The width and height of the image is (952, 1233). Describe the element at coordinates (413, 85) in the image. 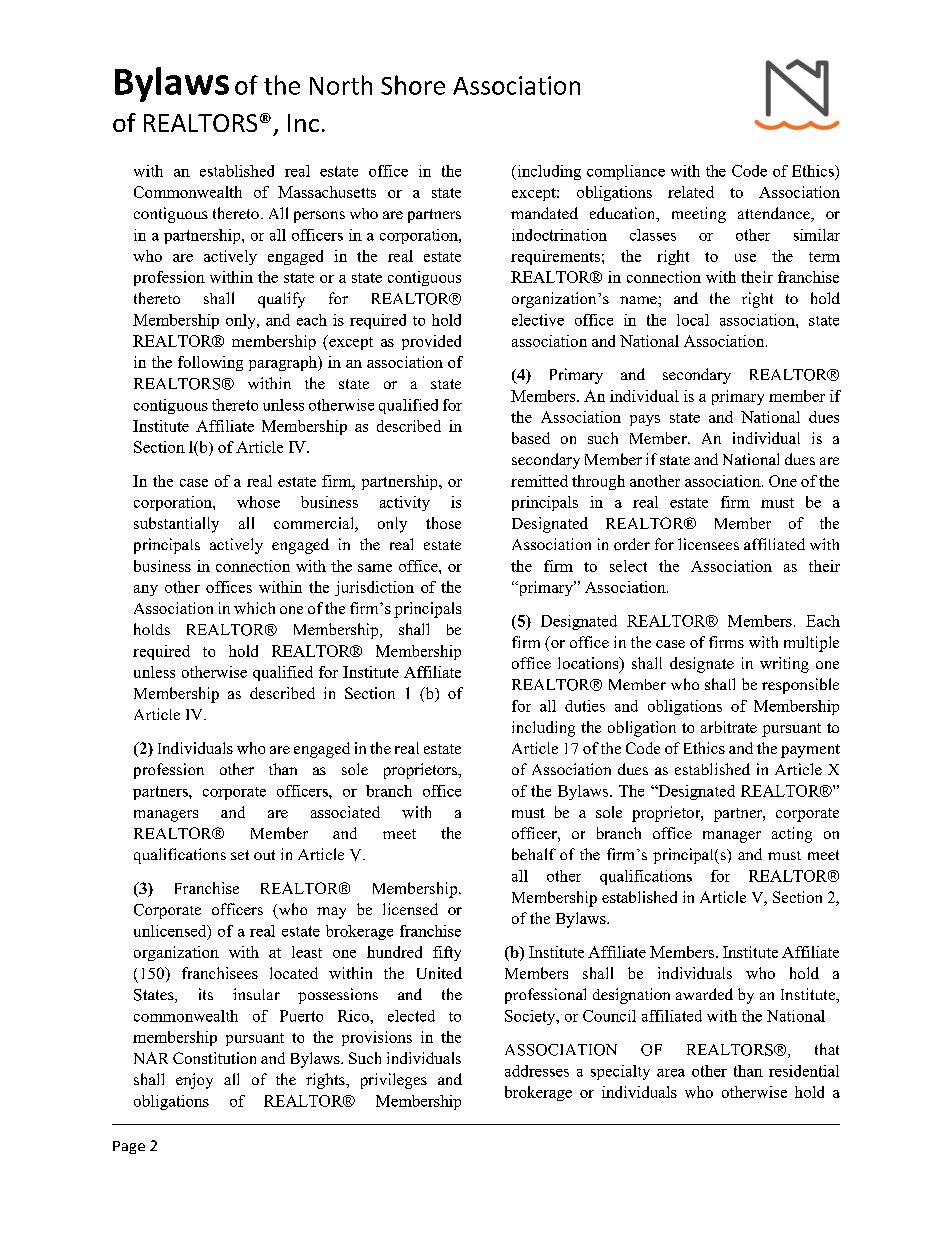

I see `Shore` at that location.
